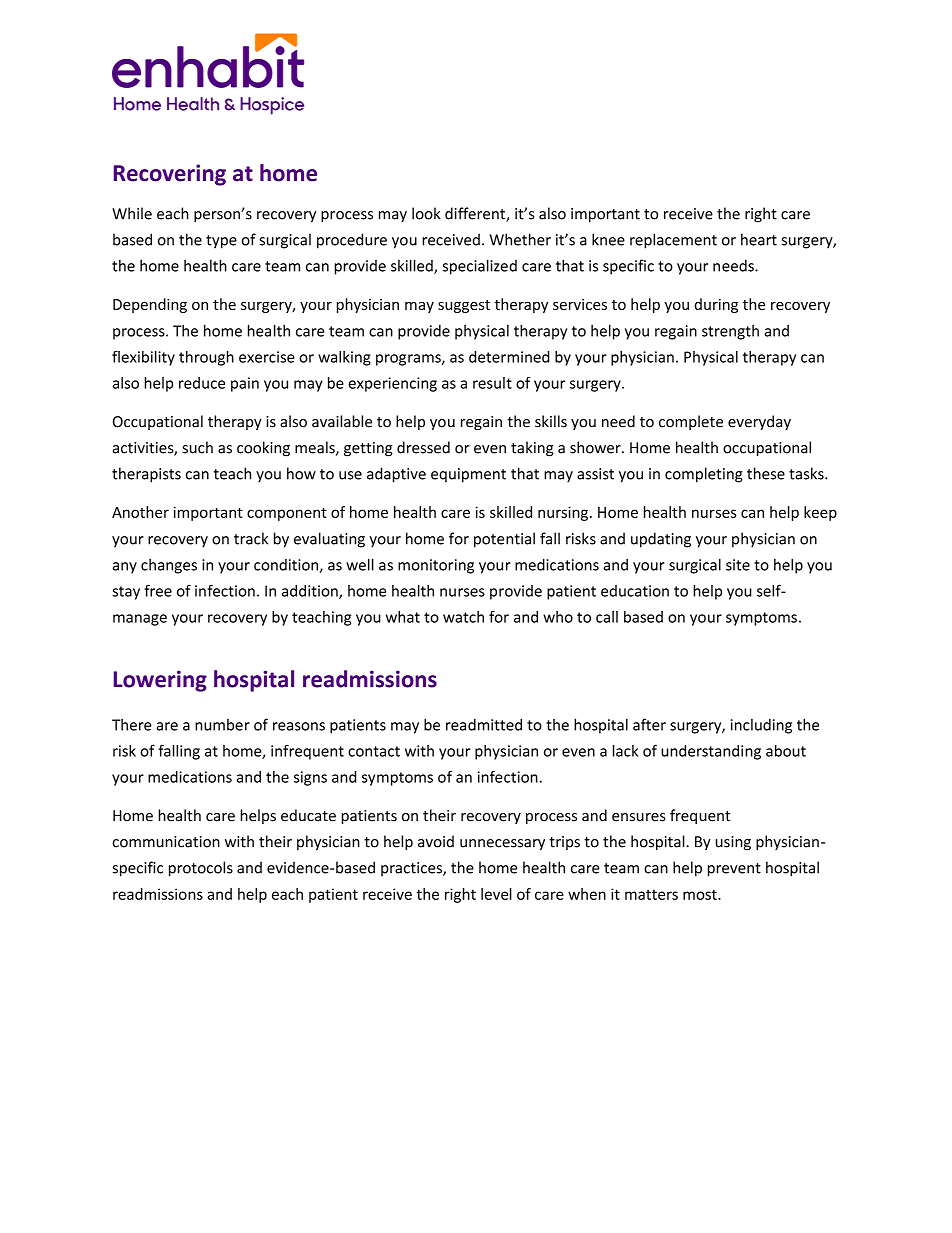 This screenshot has width=952, height=1233. Describe the element at coordinates (759, 239) in the screenshot. I see `heart` at that location.
